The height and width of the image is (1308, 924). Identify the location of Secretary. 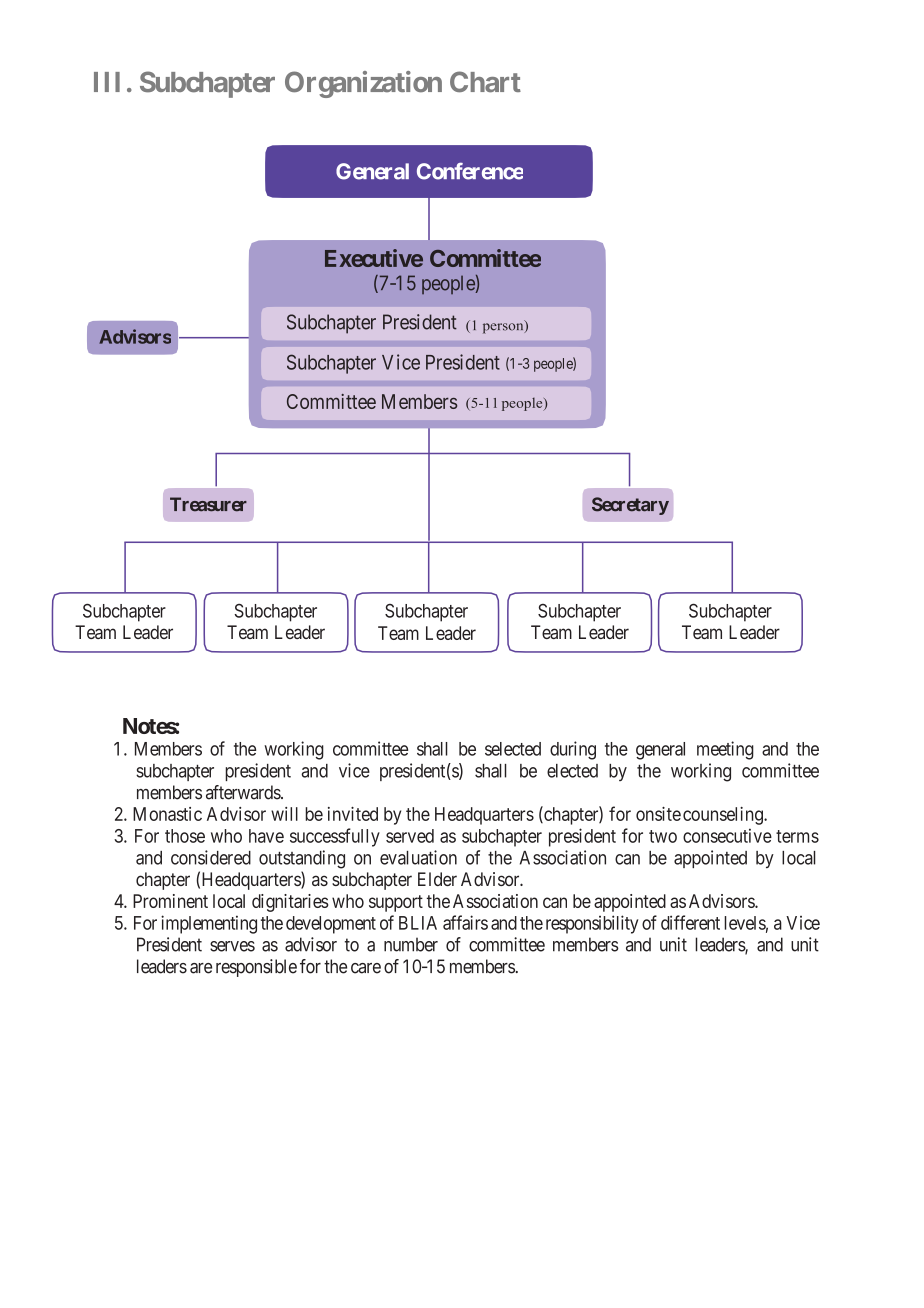
(630, 506).
